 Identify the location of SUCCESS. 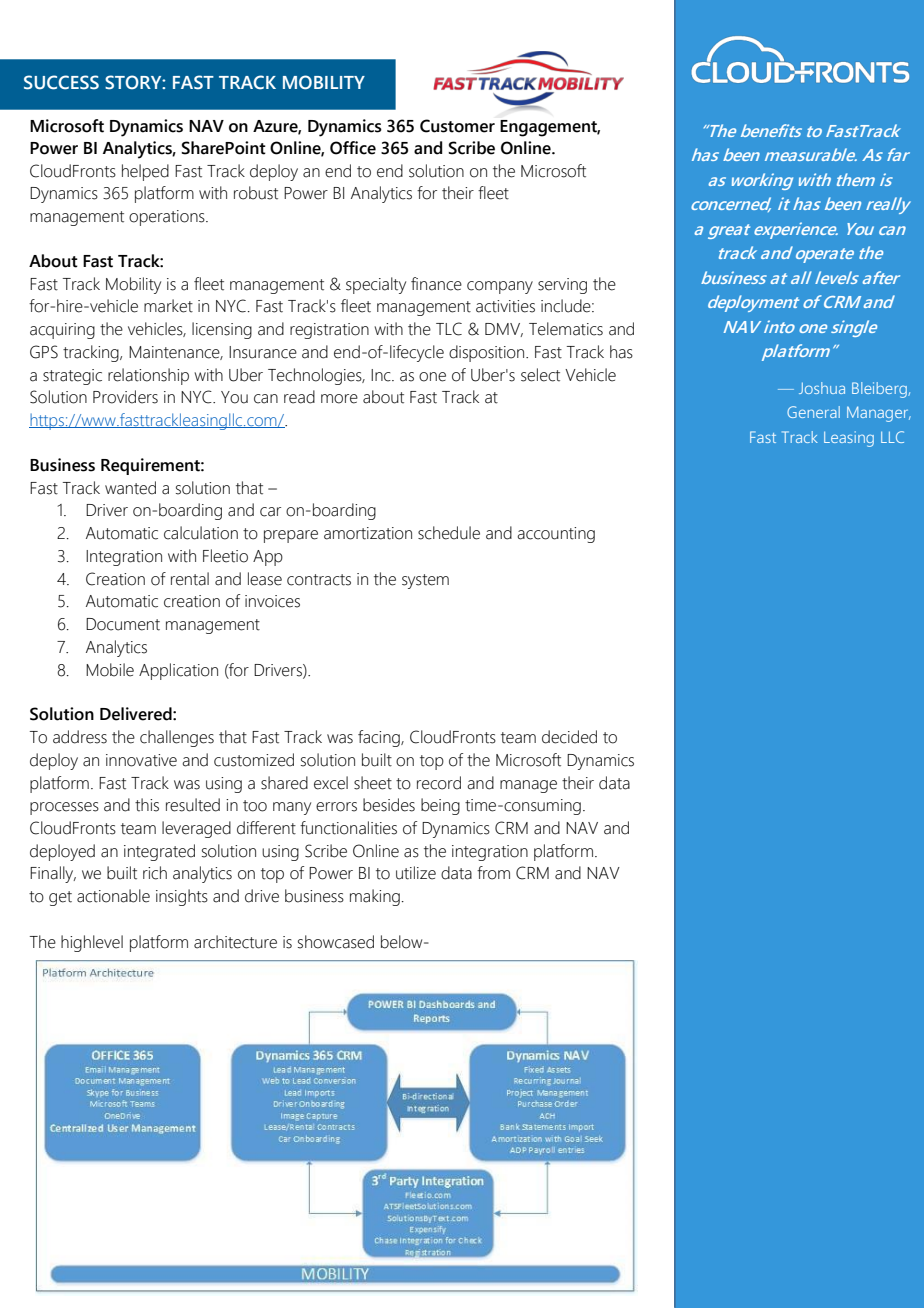
(61, 82).
